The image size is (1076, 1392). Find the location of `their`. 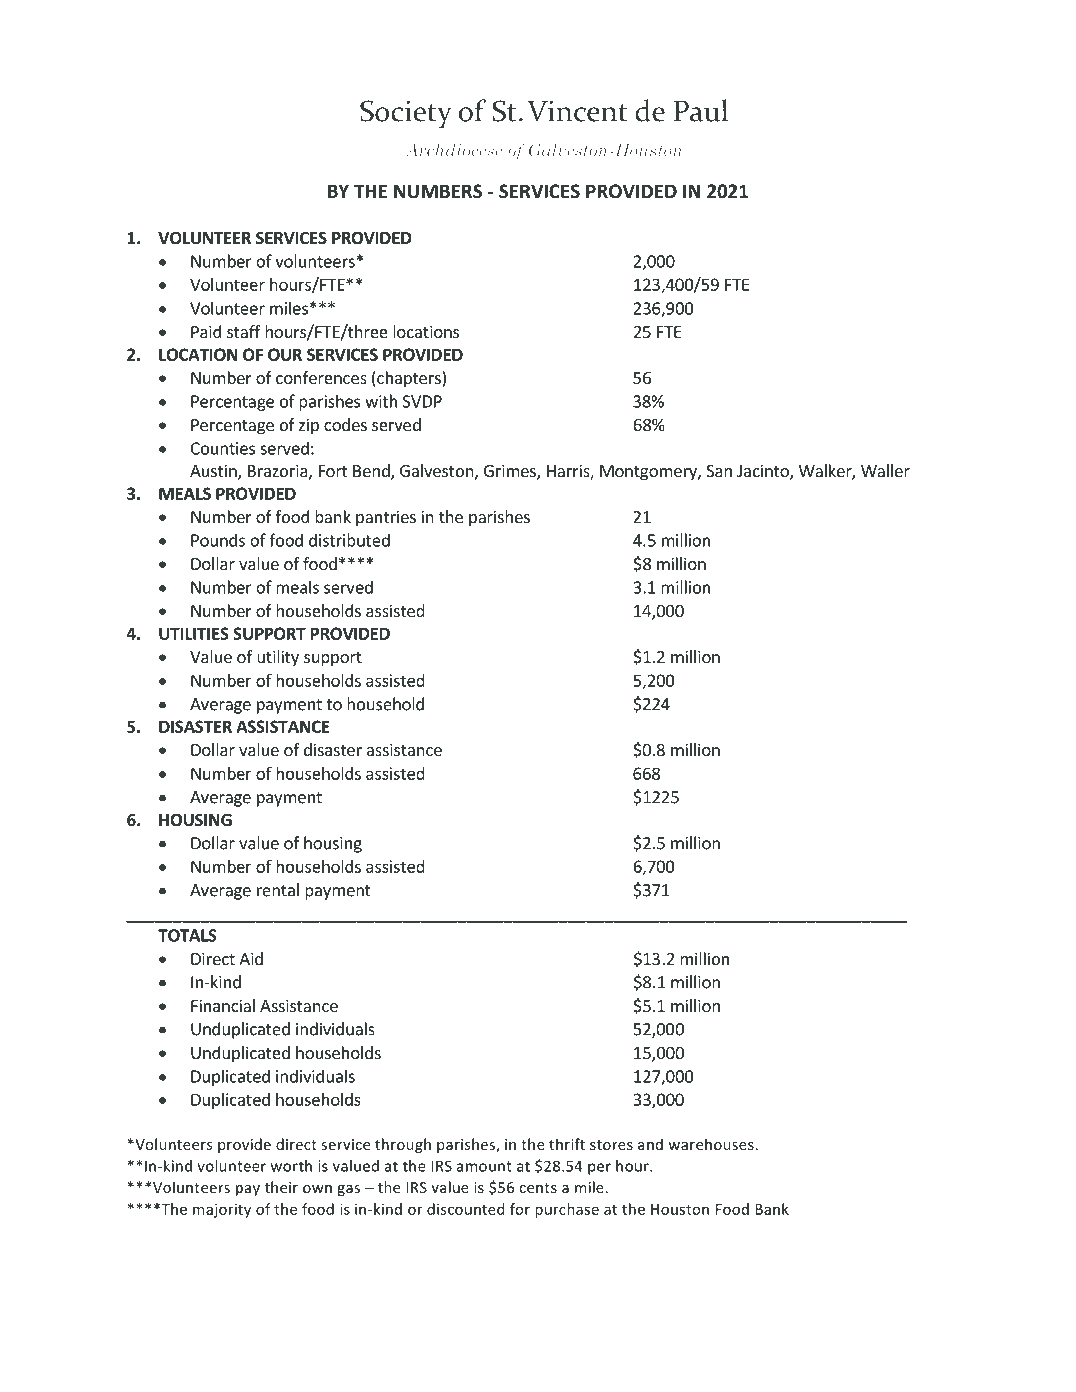

their is located at coordinates (281, 1187).
